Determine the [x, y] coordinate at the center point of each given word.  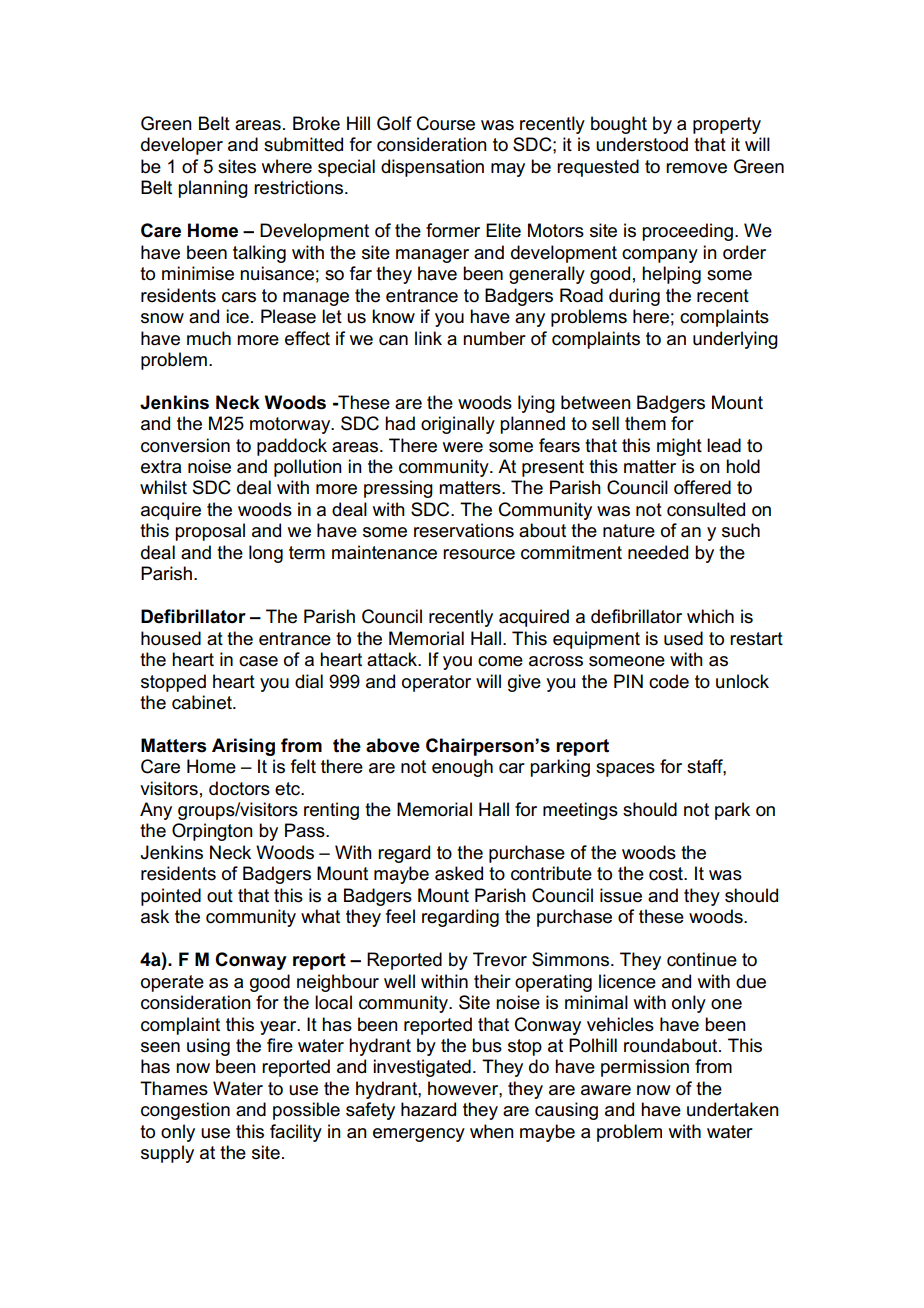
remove [696, 168]
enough [462, 768]
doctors [239, 788]
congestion [185, 1111]
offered [702, 487]
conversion [185, 445]
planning [213, 189]
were [463, 447]
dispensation [432, 168]
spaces [625, 770]
